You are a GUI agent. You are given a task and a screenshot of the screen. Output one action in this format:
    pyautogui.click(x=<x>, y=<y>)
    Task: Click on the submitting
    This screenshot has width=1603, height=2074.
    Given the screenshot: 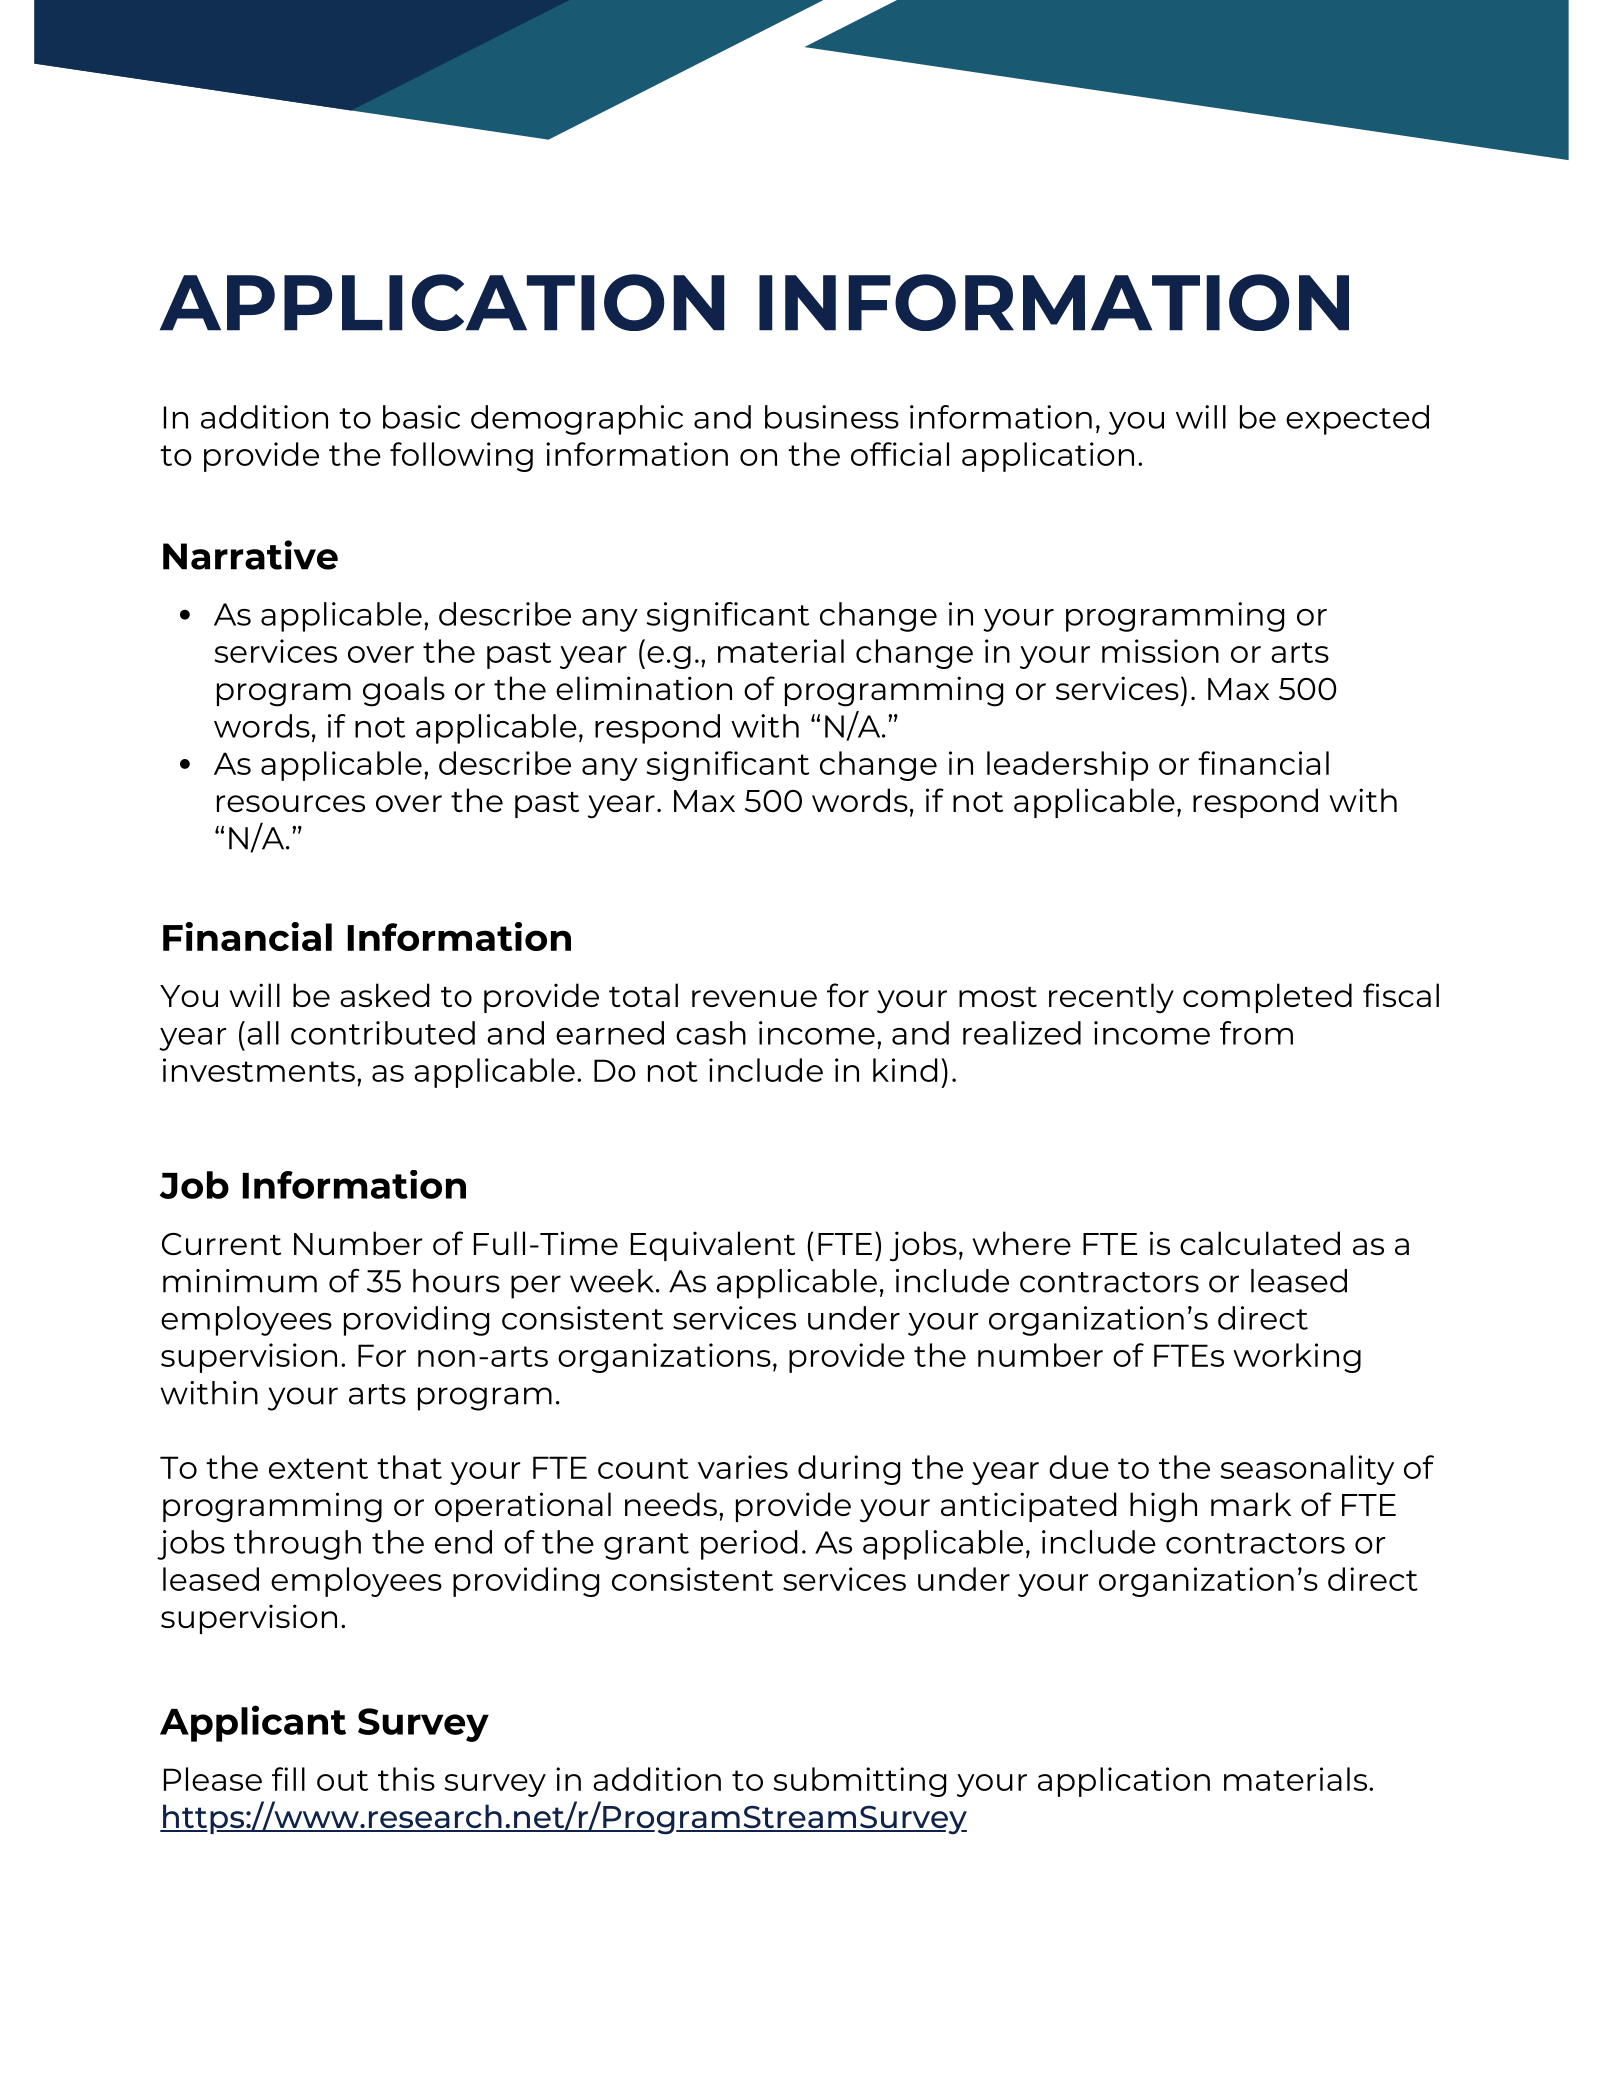 What is the action you would take?
    pyautogui.click(x=859, y=1782)
